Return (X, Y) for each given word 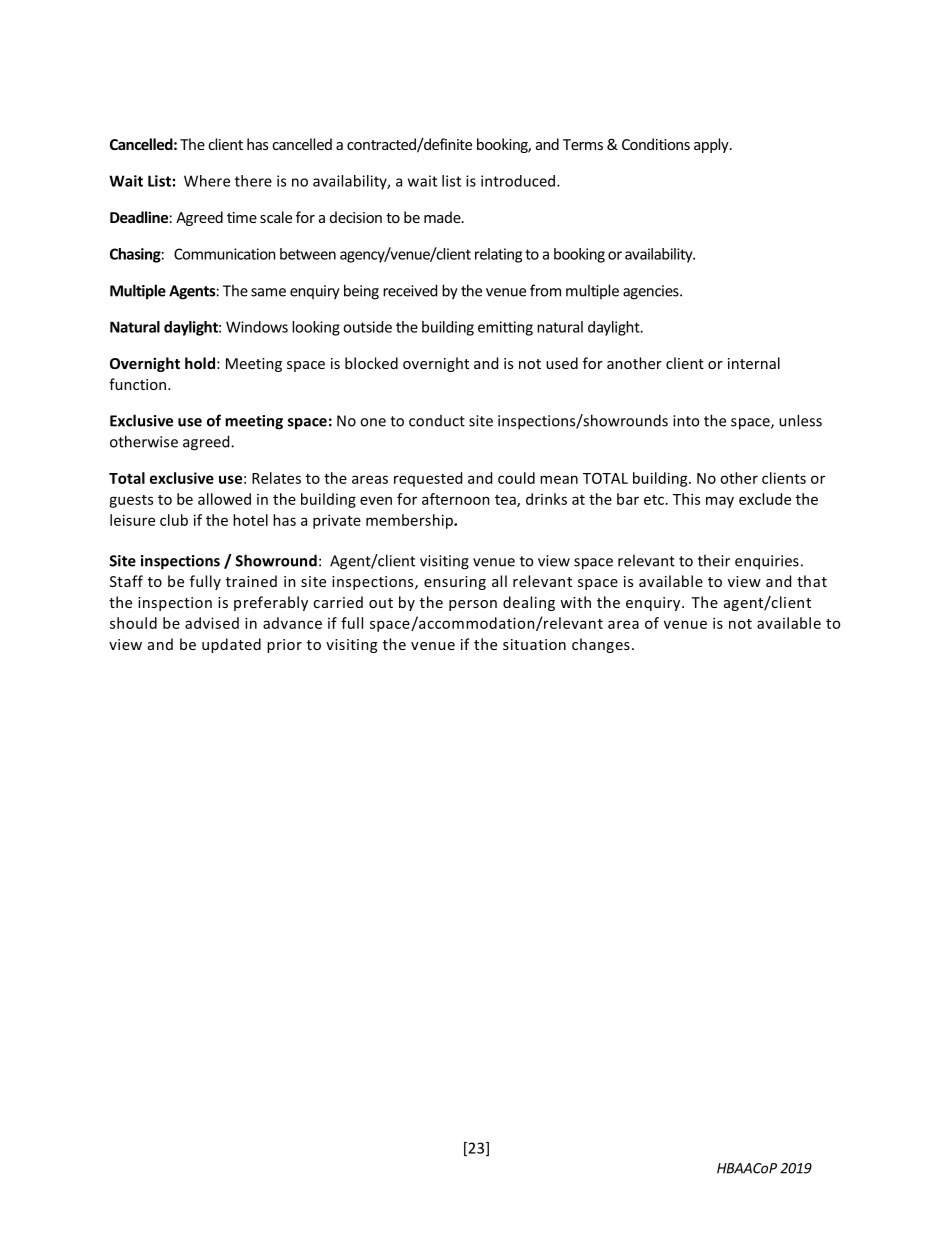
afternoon (456, 499)
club (174, 520)
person (473, 605)
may (720, 502)
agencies (652, 292)
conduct (437, 421)
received (410, 290)
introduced (519, 181)
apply (712, 145)
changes (601, 645)
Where (207, 181)
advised (212, 623)
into (686, 421)
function (139, 384)
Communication (225, 254)
